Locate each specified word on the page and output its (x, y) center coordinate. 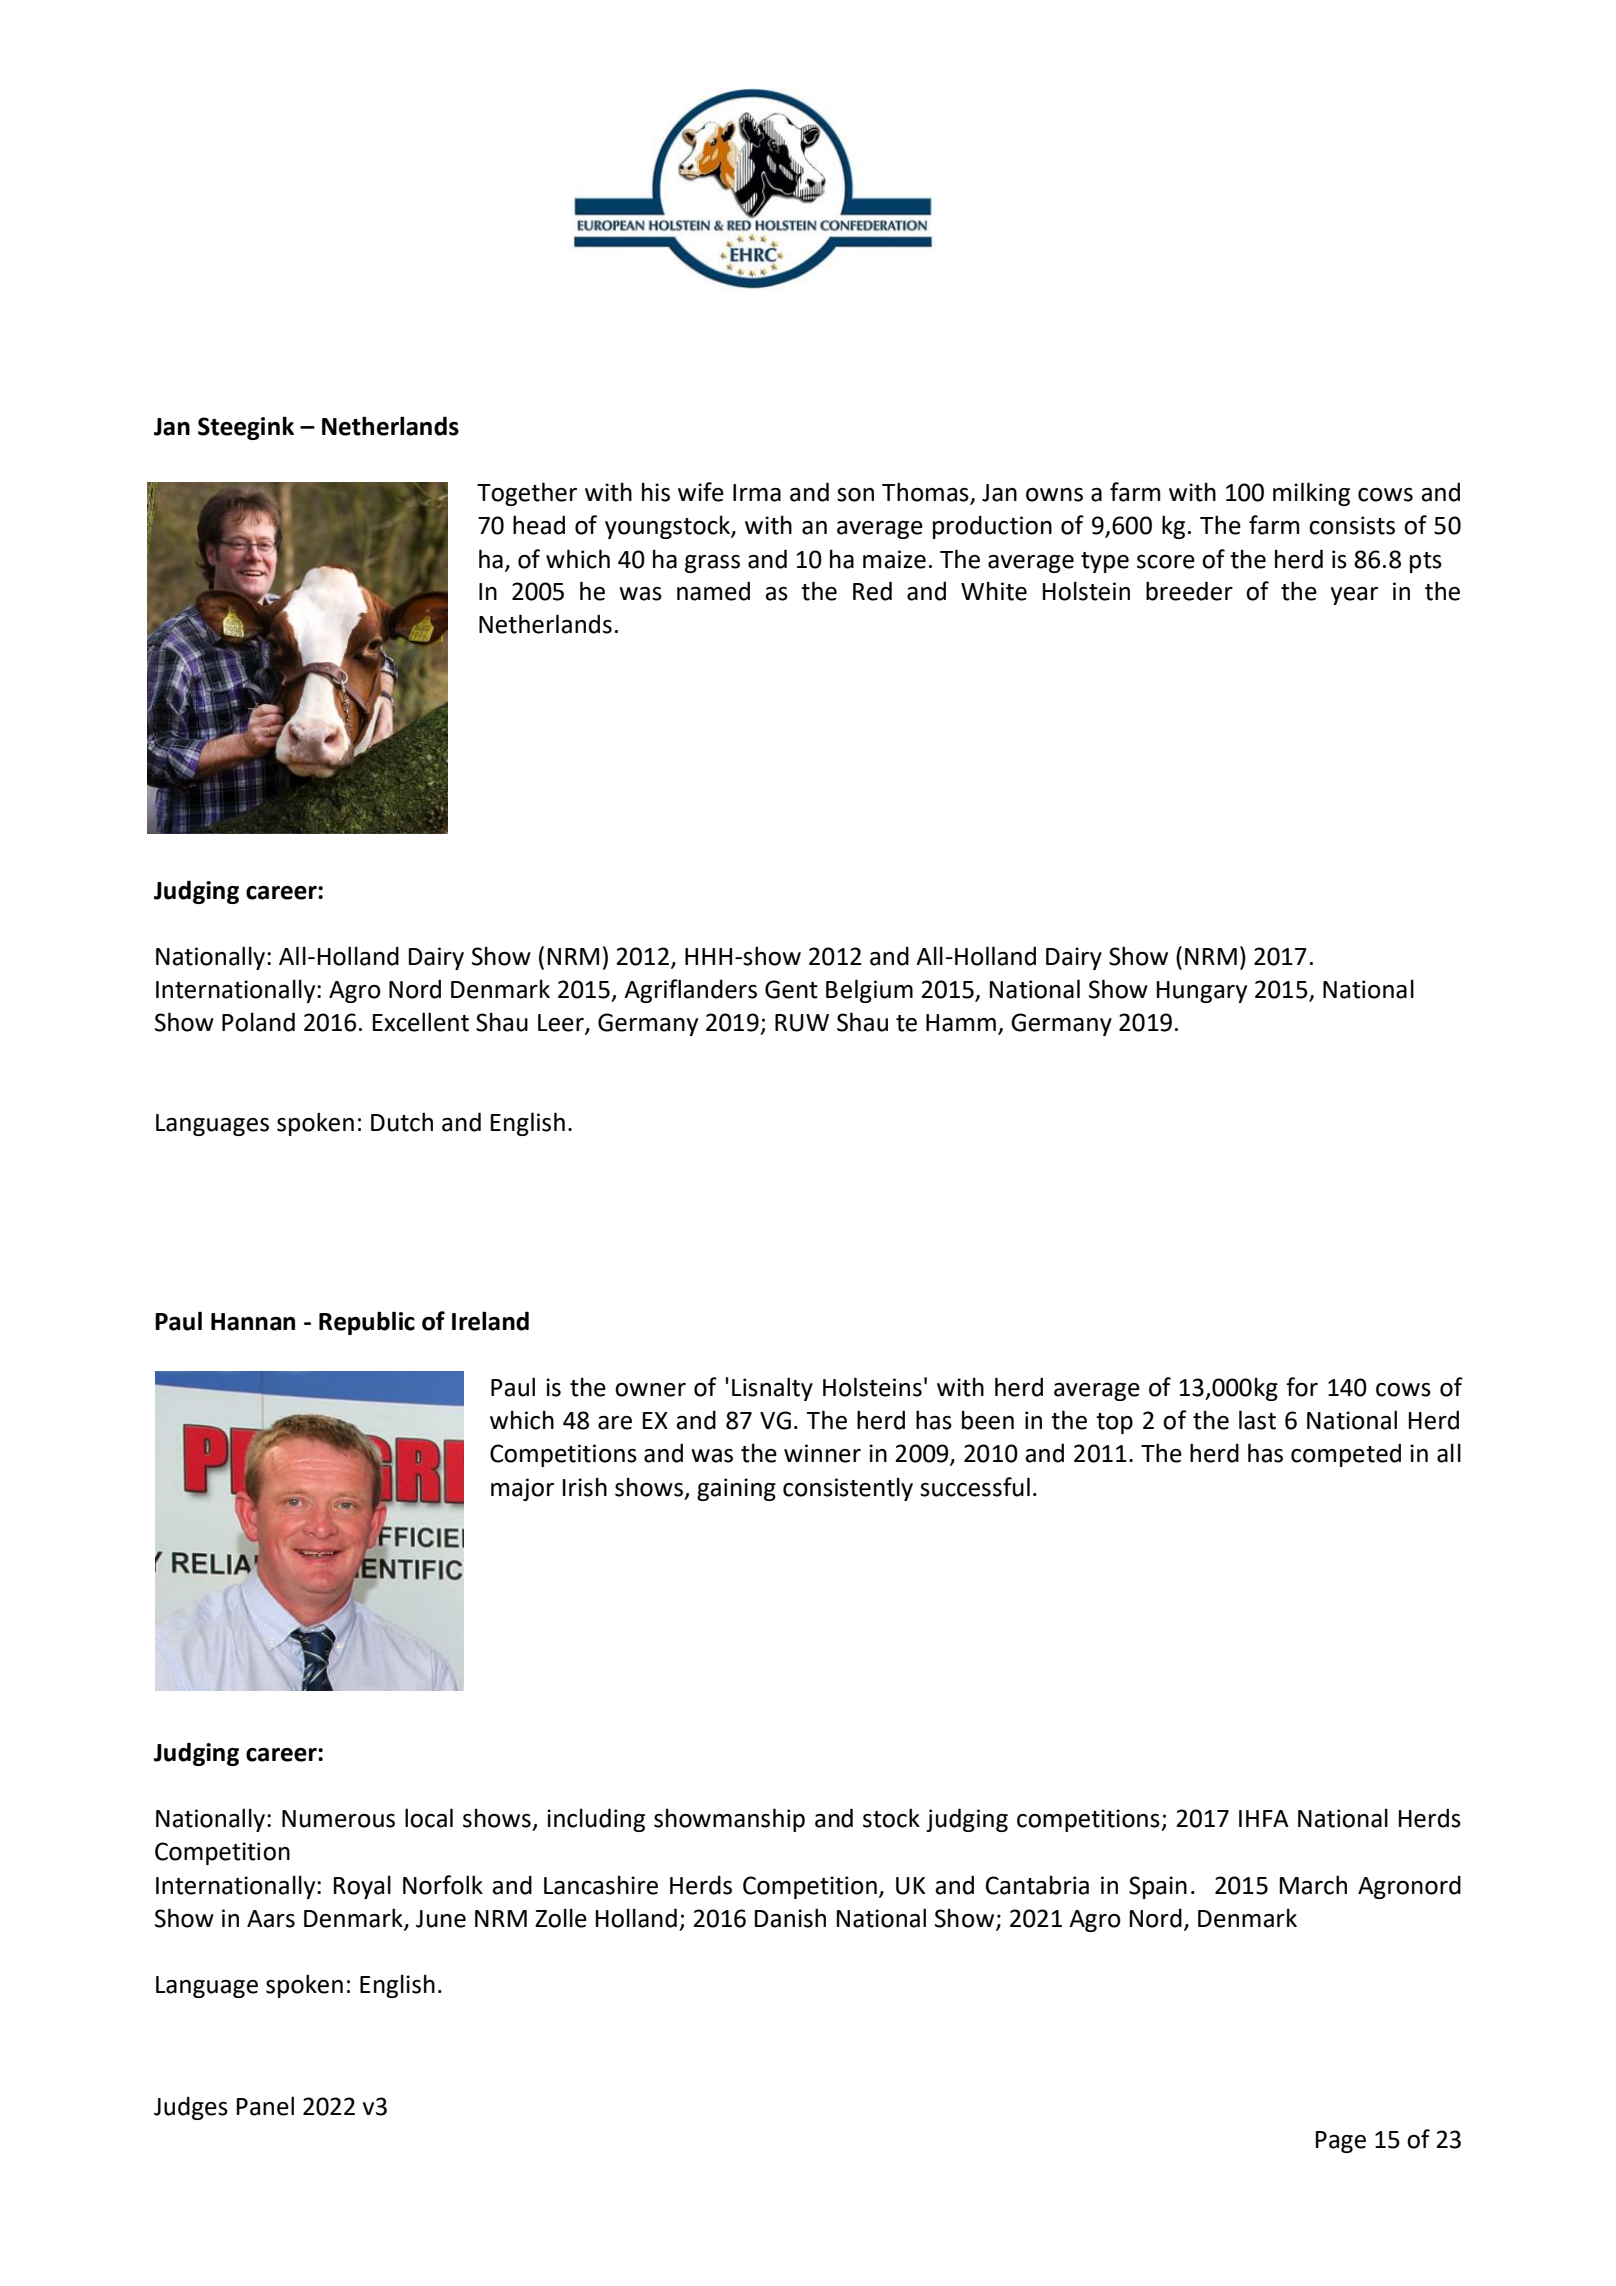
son (855, 495)
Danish (790, 1918)
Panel (265, 2106)
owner (650, 1390)
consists (1352, 525)
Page (1341, 2142)
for (1302, 1387)
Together (527, 494)
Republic (367, 1323)
